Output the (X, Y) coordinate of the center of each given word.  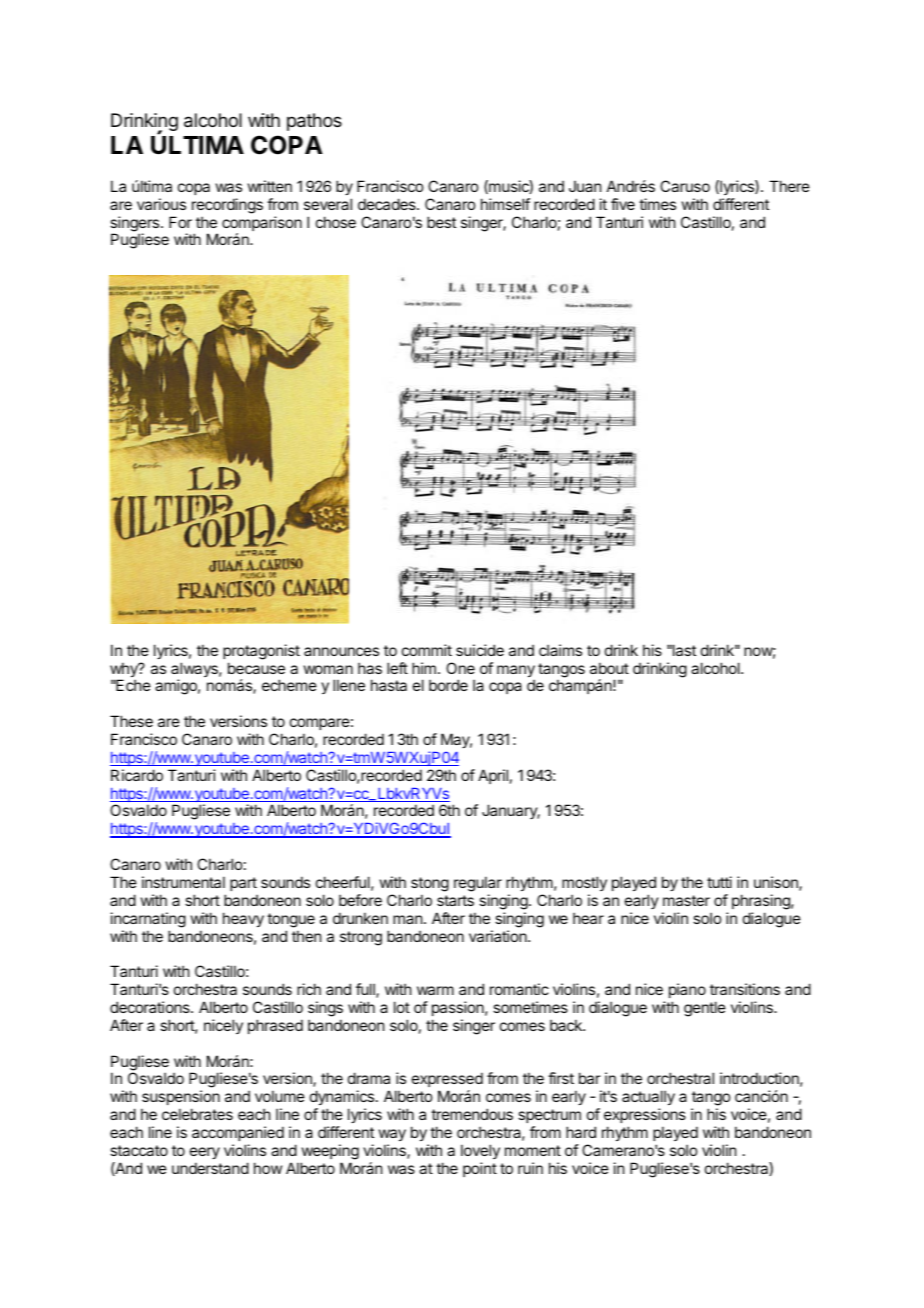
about (609, 668)
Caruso (685, 186)
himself (505, 204)
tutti (719, 882)
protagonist (261, 652)
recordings (227, 206)
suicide (480, 650)
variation (499, 936)
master (686, 900)
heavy (243, 919)
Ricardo (137, 775)
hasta (389, 685)
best (441, 222)
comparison (262, 225)
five (623, 204)
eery (205, 1153)
